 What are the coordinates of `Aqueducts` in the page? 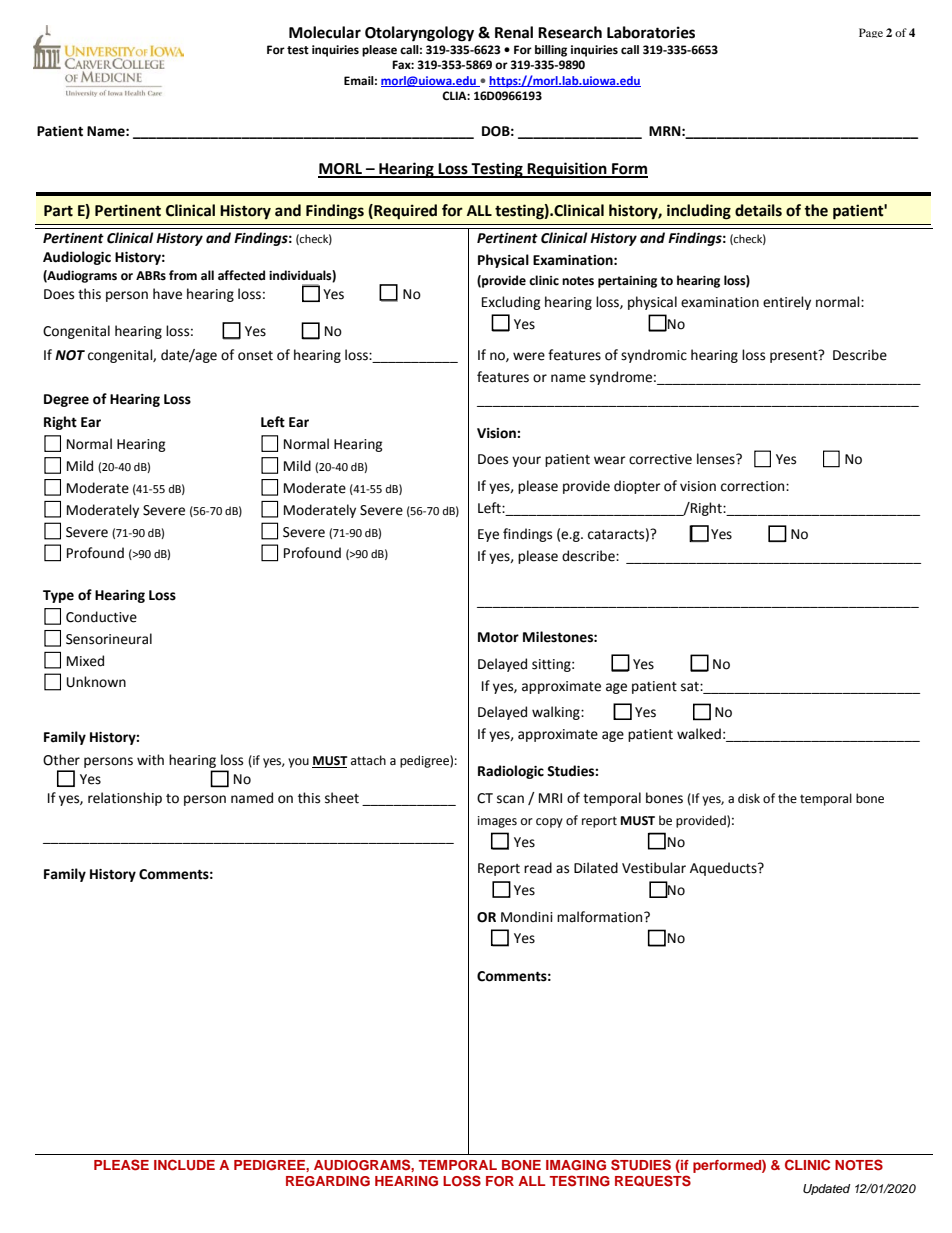 It's located at (724, 869).
